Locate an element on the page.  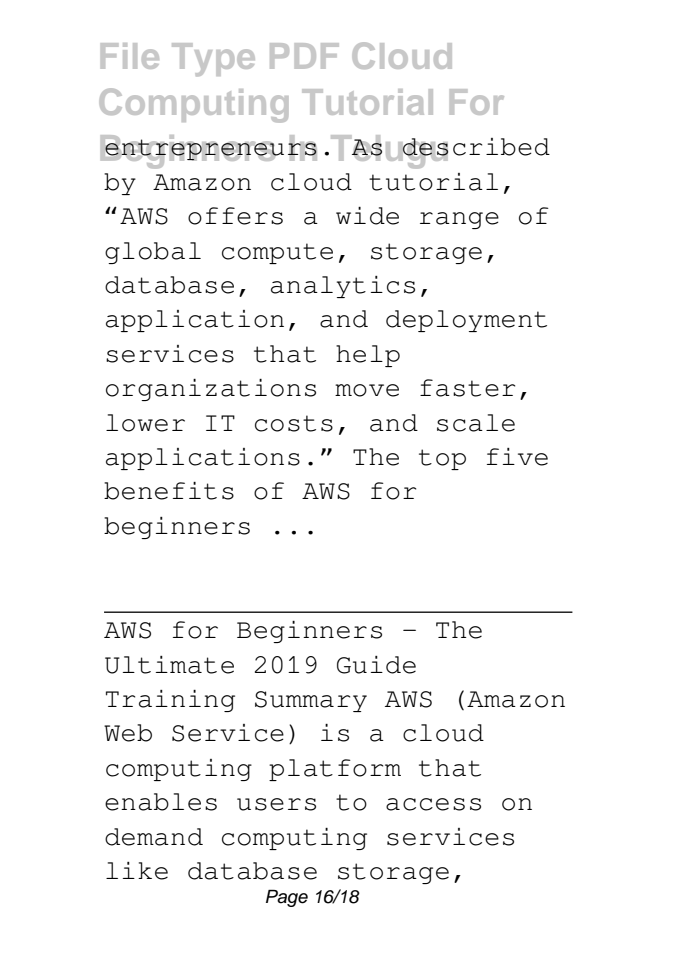
PDF is located at coordinates (304, 56).
